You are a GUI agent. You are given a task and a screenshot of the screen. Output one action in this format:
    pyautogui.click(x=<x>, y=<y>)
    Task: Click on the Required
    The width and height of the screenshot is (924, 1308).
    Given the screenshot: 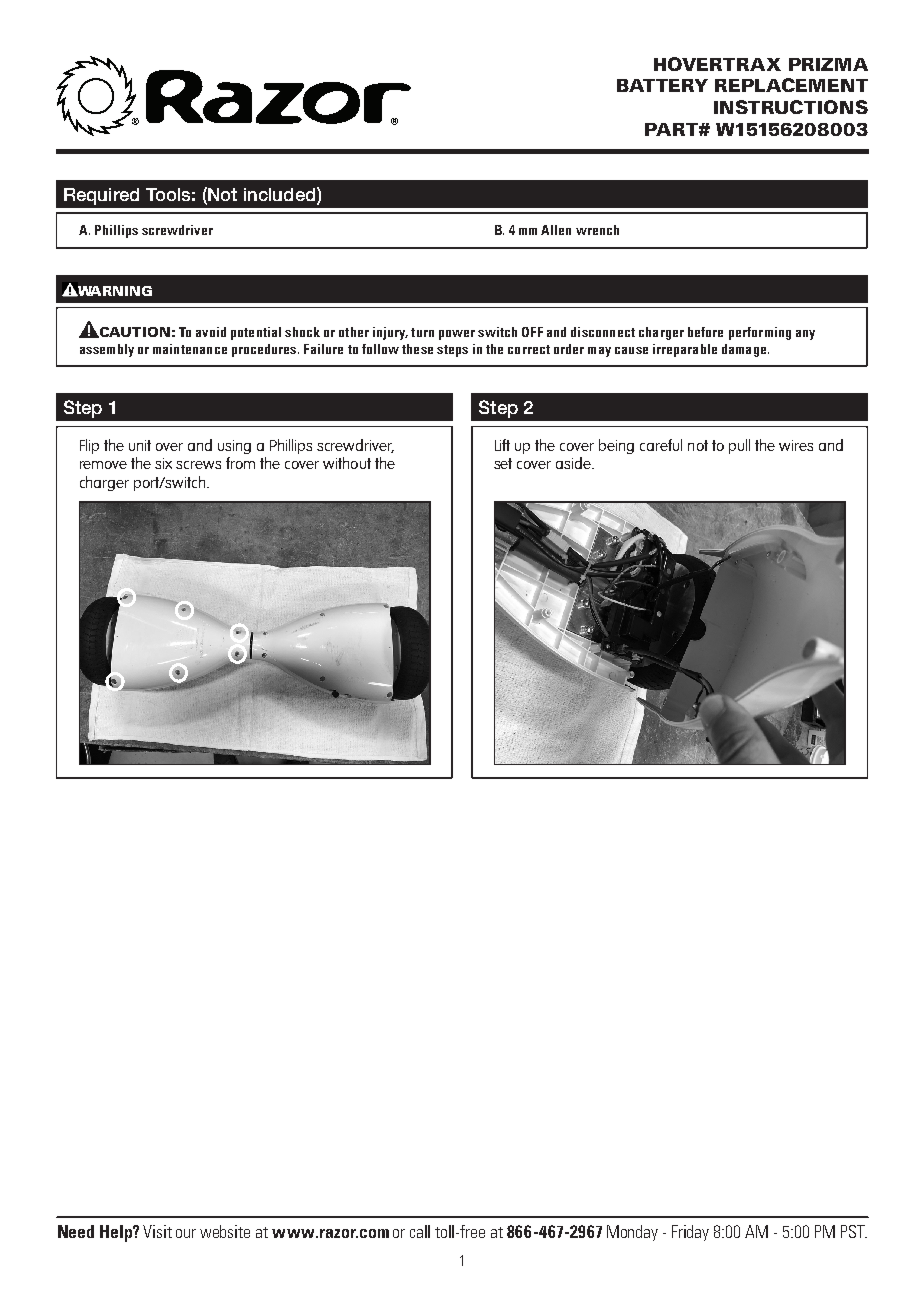 What is the action you would take?
    pyautogui.click(x=101, y=196)
